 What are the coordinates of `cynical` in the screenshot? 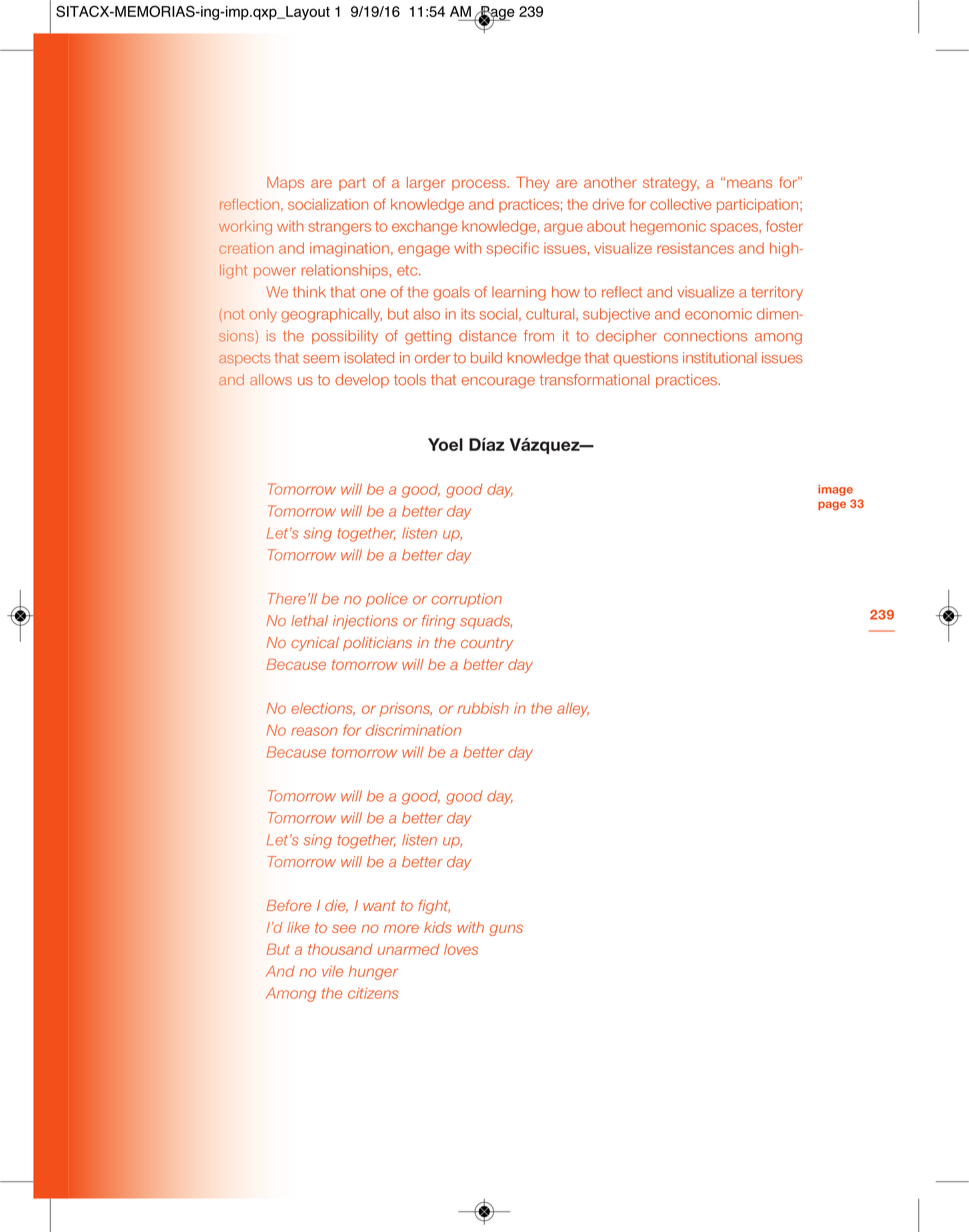 It's located at (315, 644).
